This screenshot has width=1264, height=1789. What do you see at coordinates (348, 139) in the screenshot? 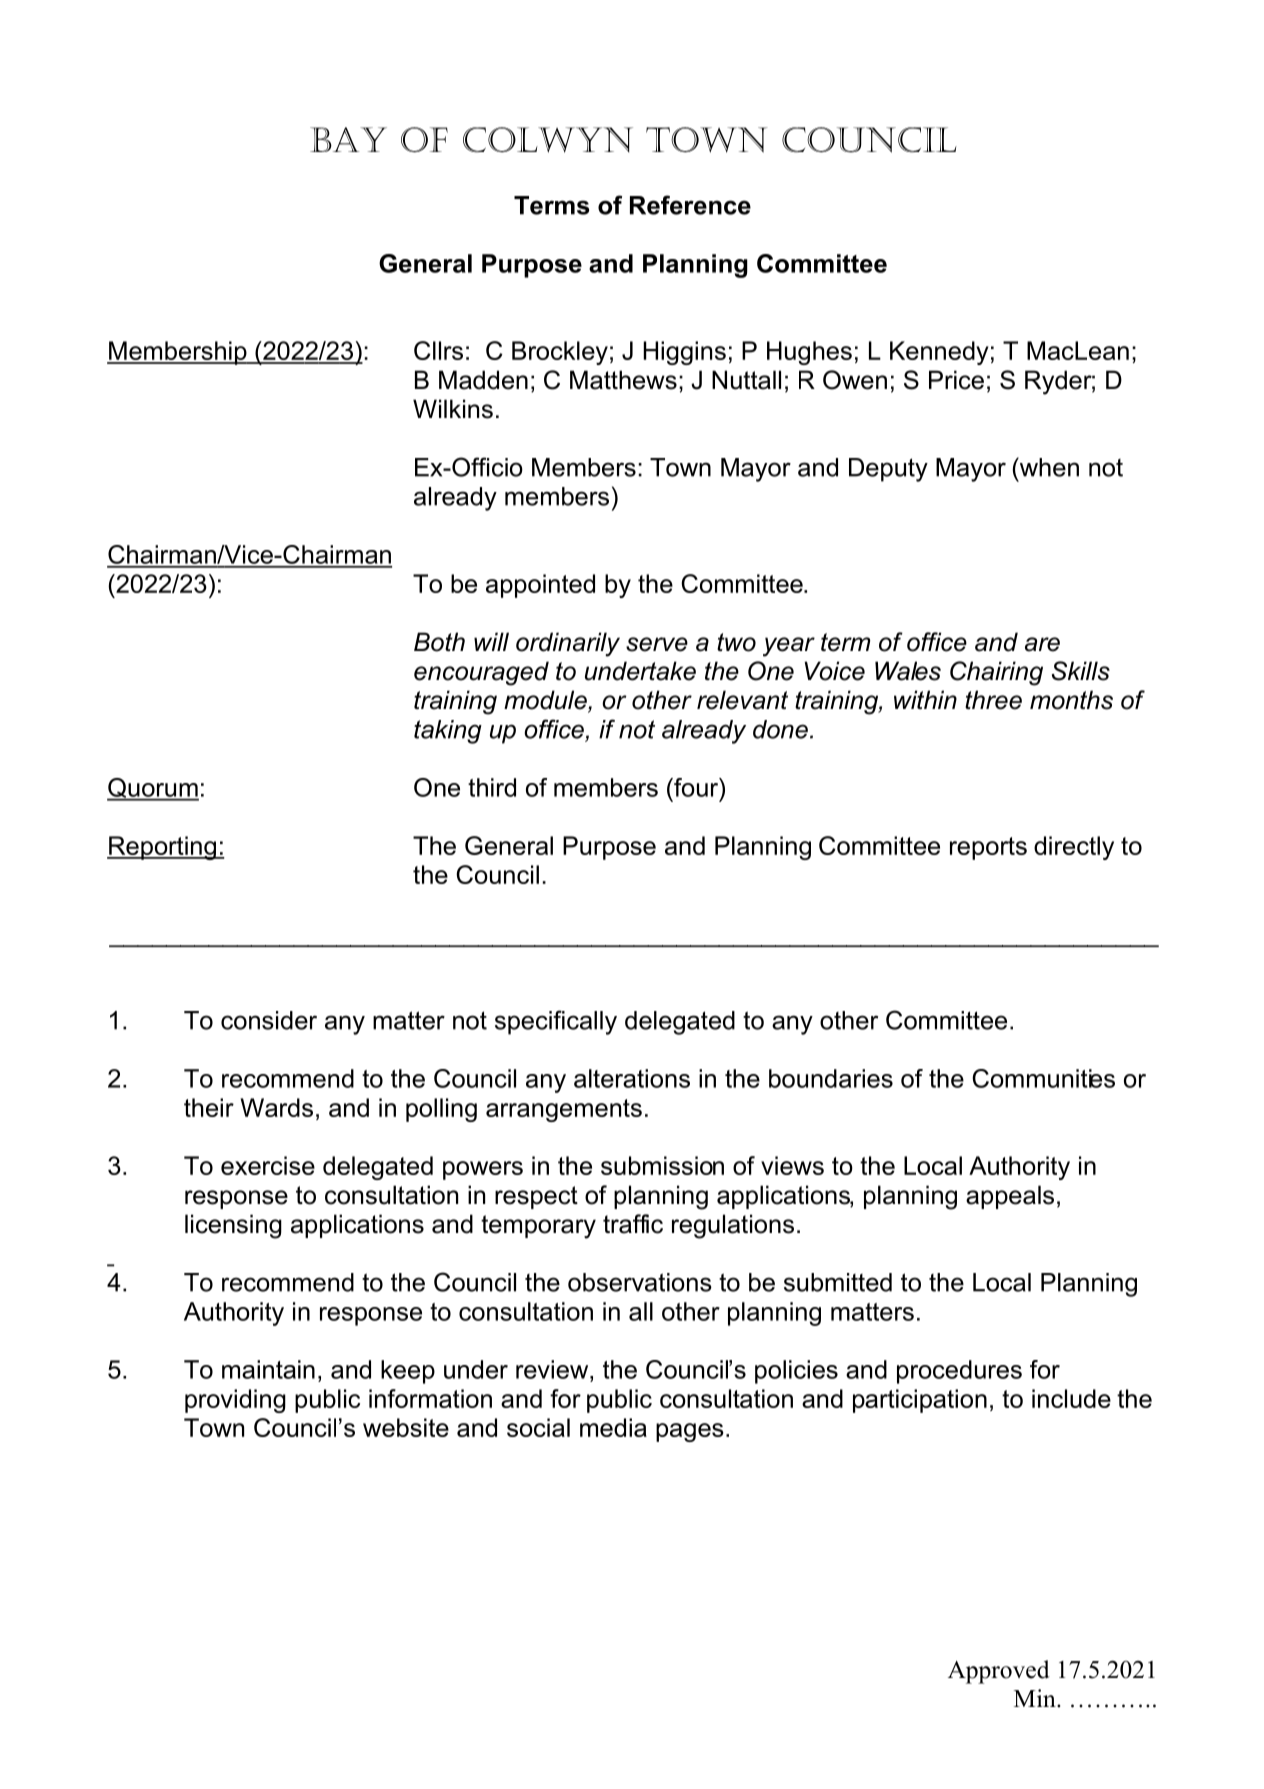
I see `BAY` at bounding box center [348, 139].
